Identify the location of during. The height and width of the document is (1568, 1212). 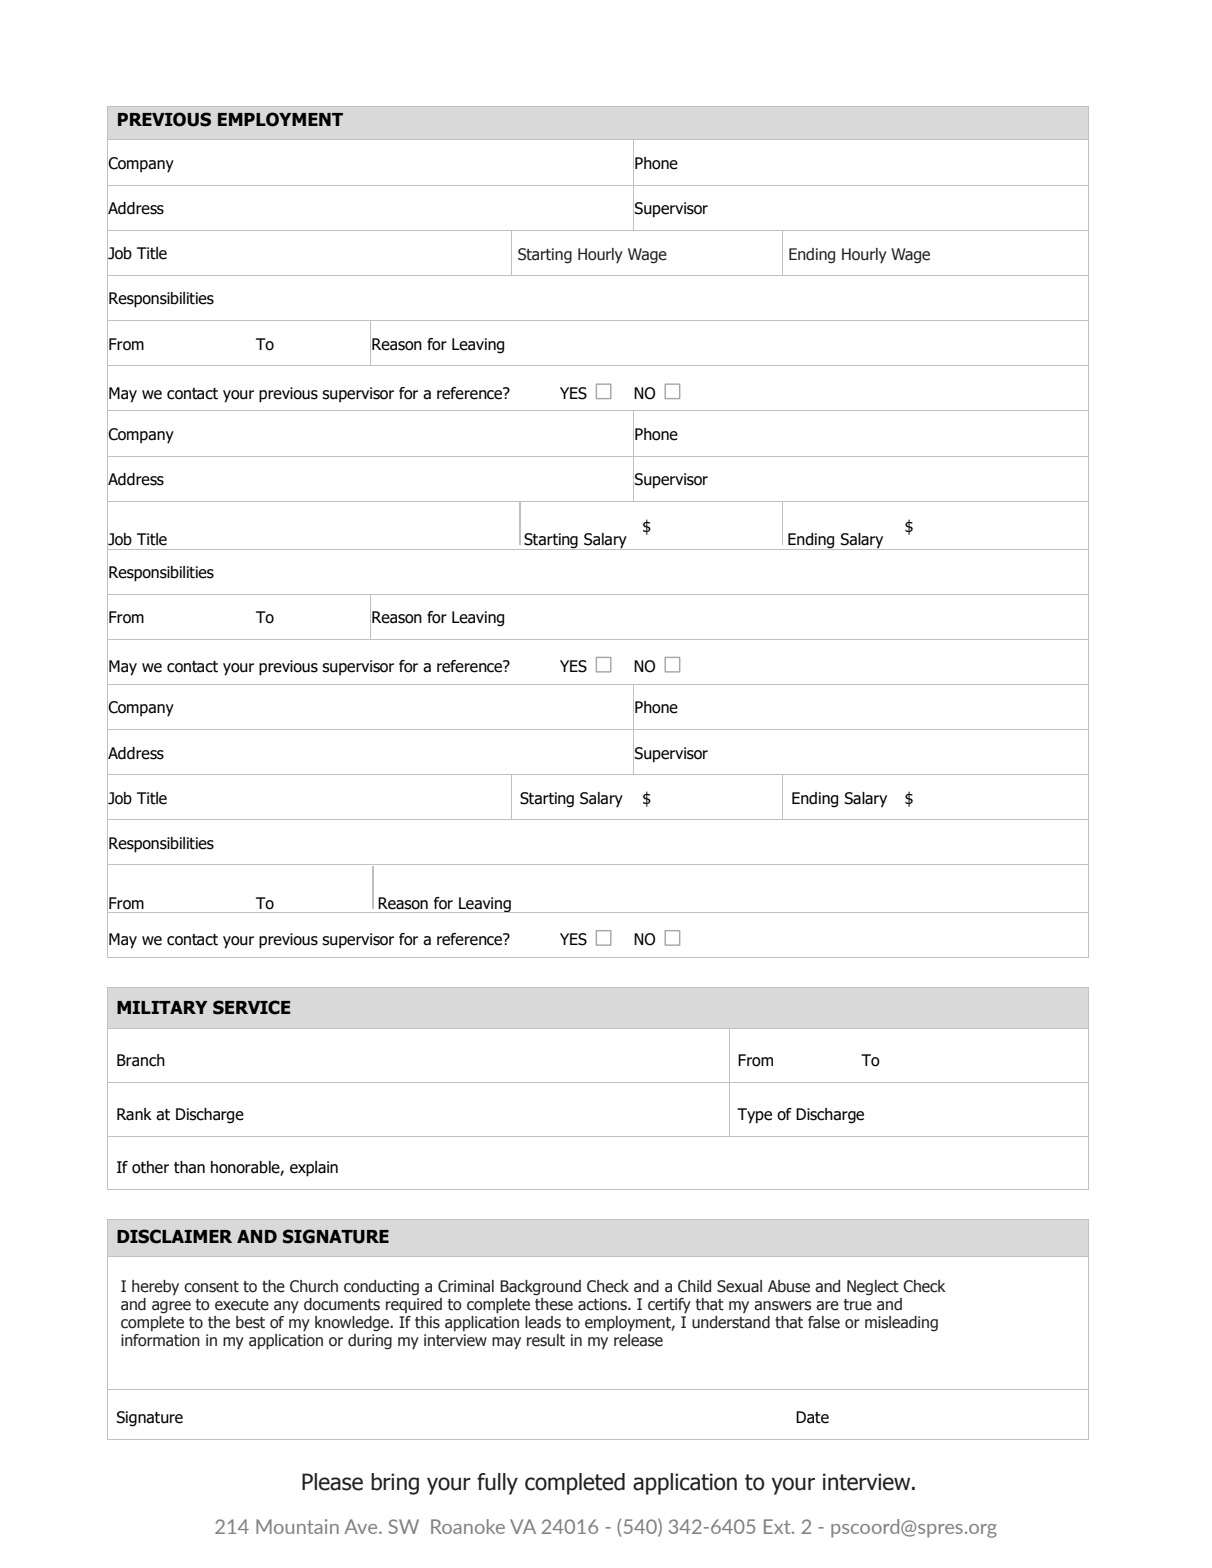
(370, 1342).
